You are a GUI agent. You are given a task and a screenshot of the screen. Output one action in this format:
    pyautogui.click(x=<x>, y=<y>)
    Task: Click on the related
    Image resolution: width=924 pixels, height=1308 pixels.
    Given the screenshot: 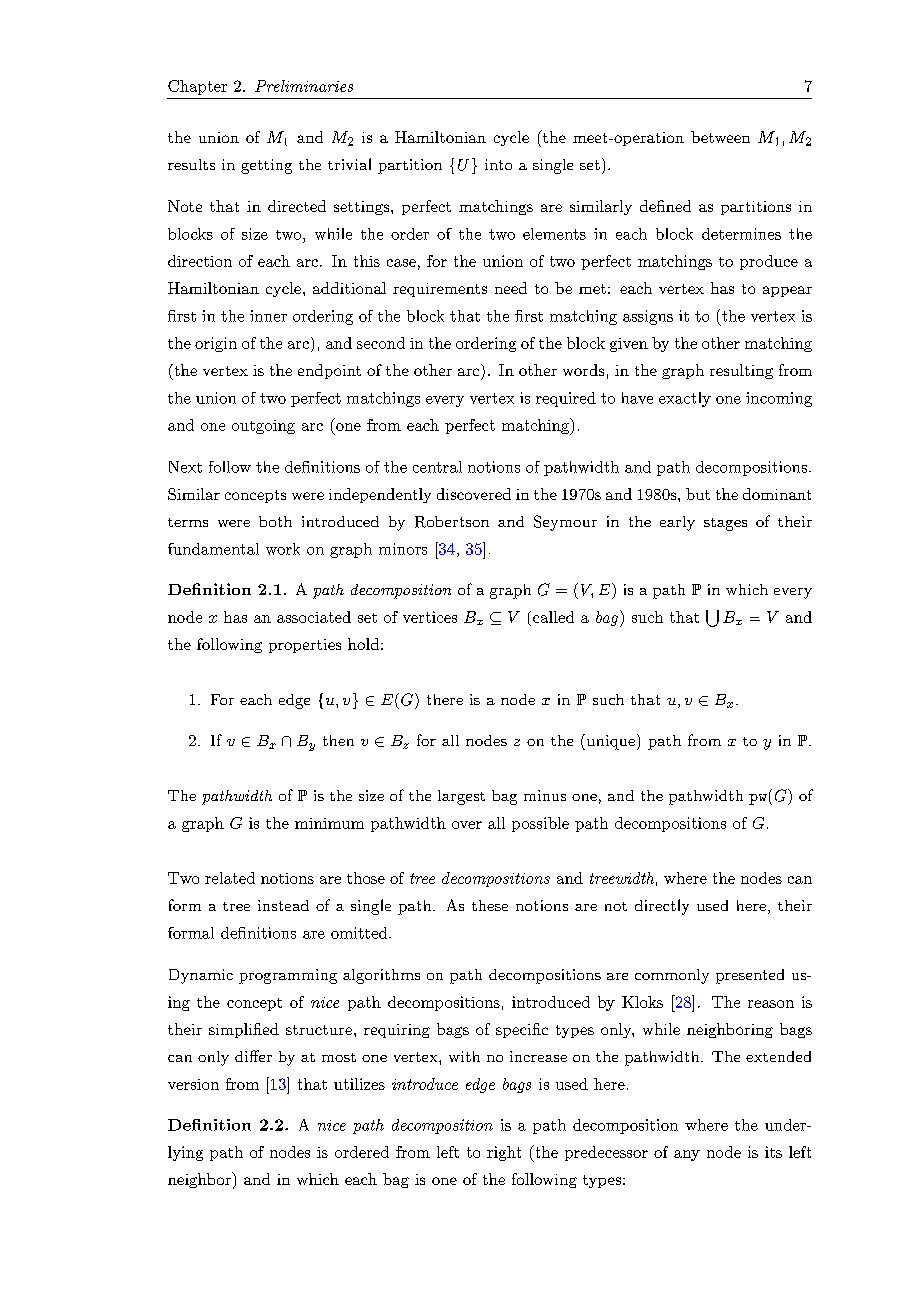 What is the action you would take?
    pyautogui.click(x=230, y=878)
